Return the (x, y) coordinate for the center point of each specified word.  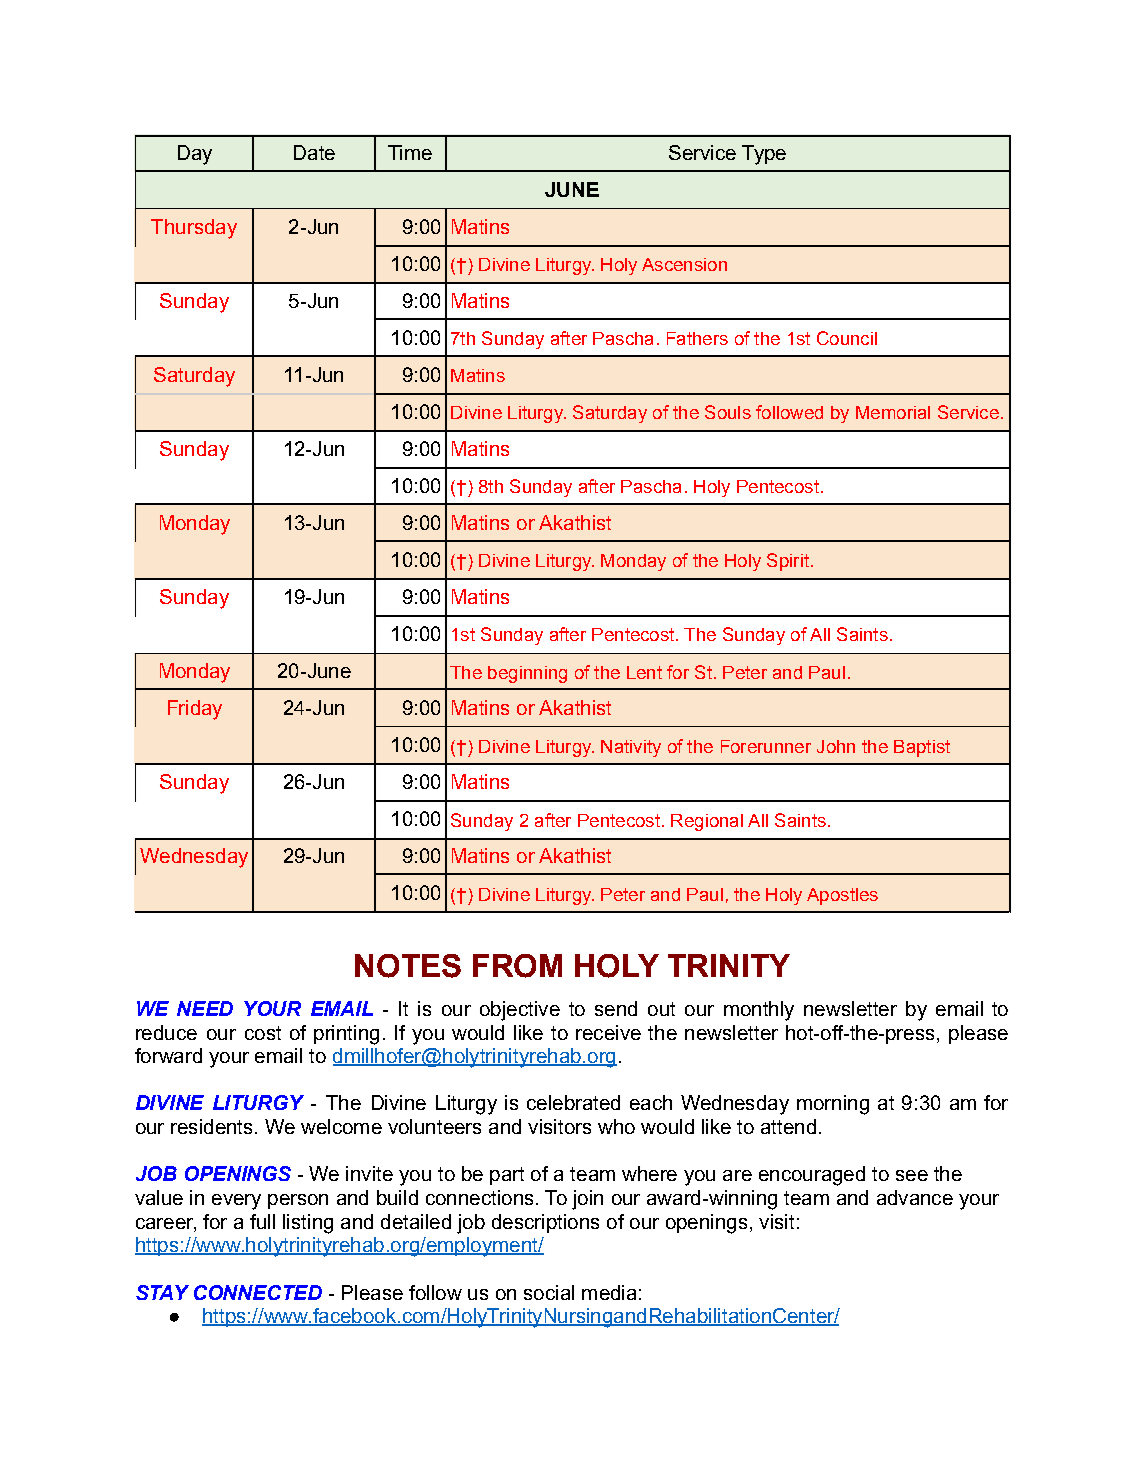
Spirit (788, 562)
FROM (517, 966)
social (549, 1292)
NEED (205, 1008)
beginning (527, 674)
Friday (195, 710)
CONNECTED (258, 1292)
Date (314, 152)
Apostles (842, 896)
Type (764, 155)
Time (410, 152)
